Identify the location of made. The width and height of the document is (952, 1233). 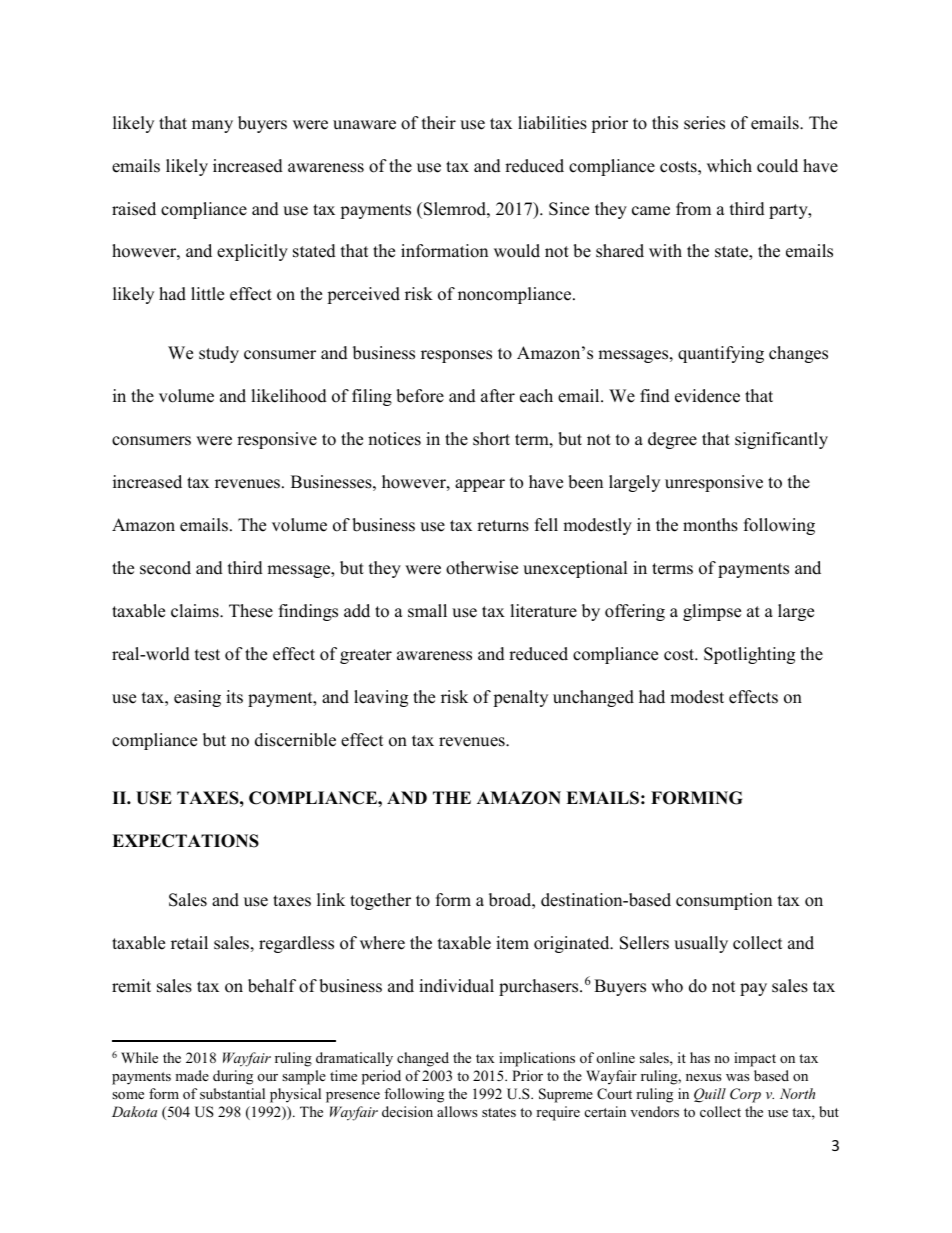
(192, 1075).
